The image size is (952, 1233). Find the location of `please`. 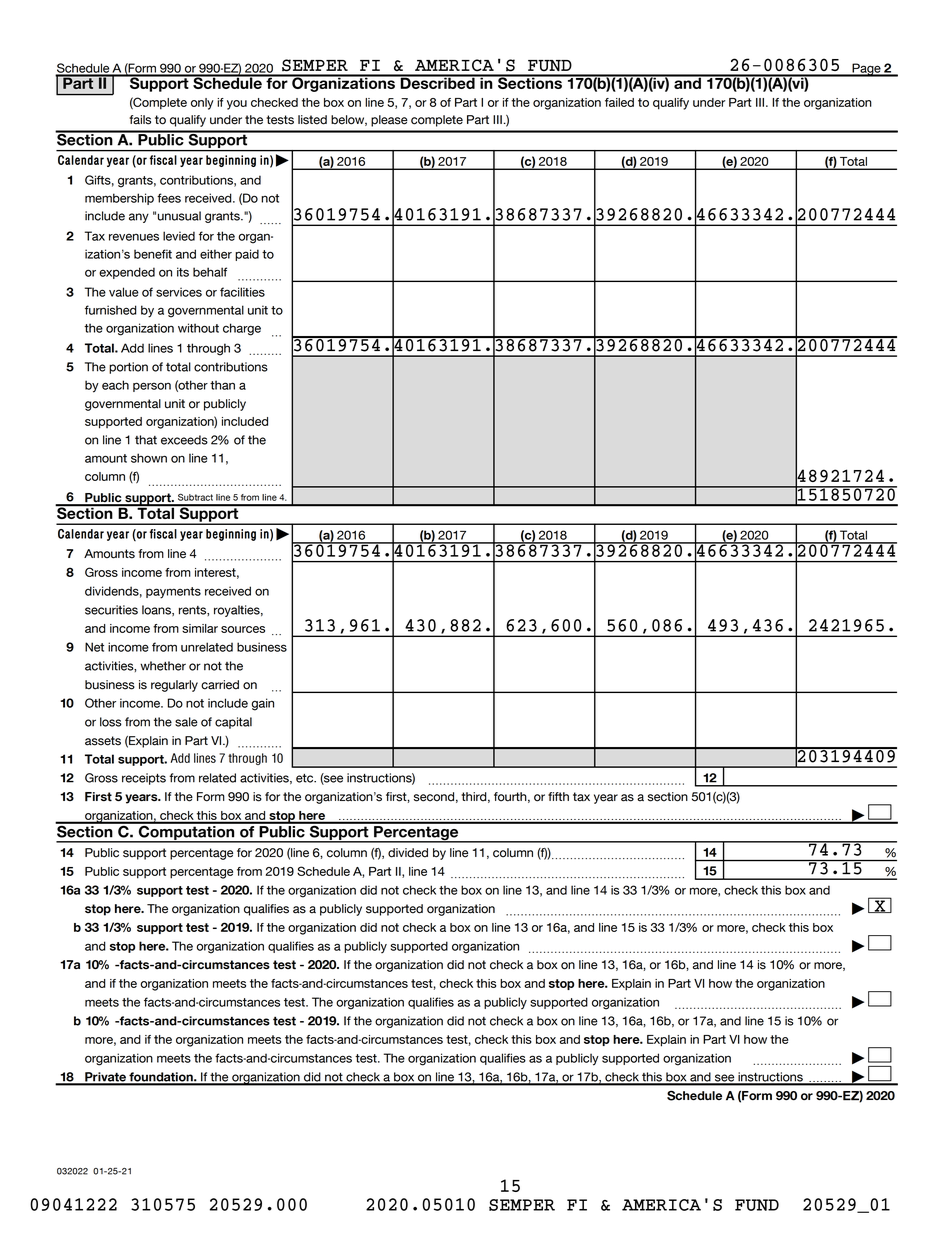

please is located at coordinates (389, 121).
